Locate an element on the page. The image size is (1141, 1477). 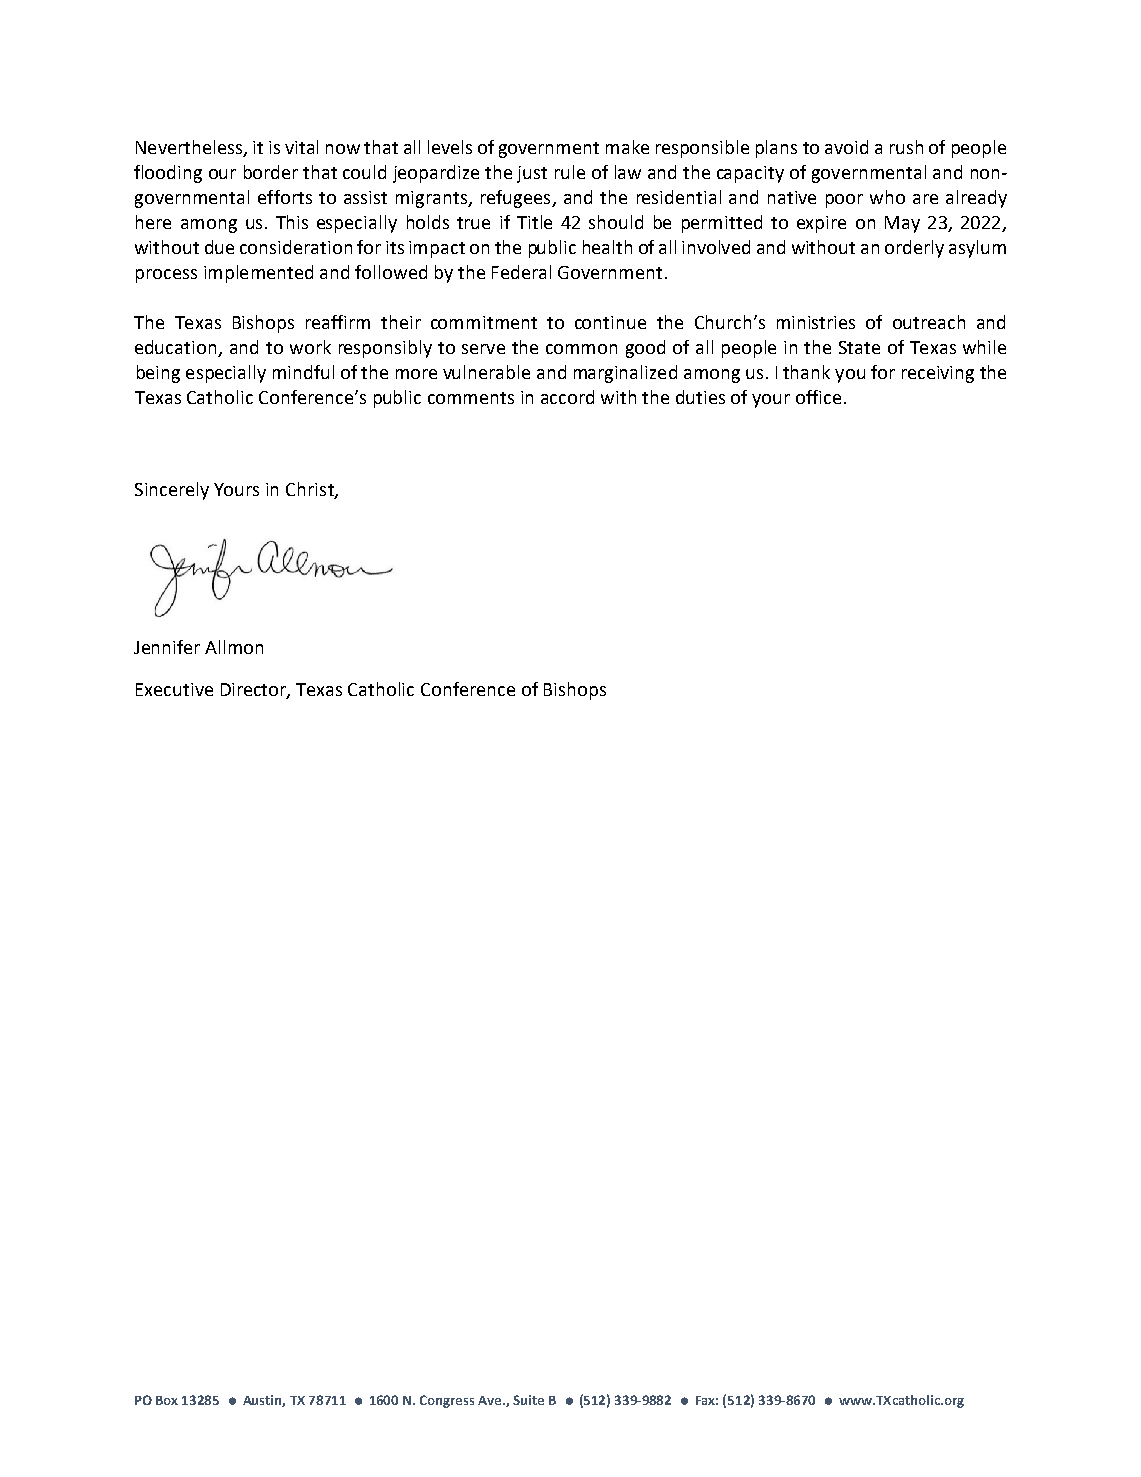
border is located at coordinates (271, 172).
